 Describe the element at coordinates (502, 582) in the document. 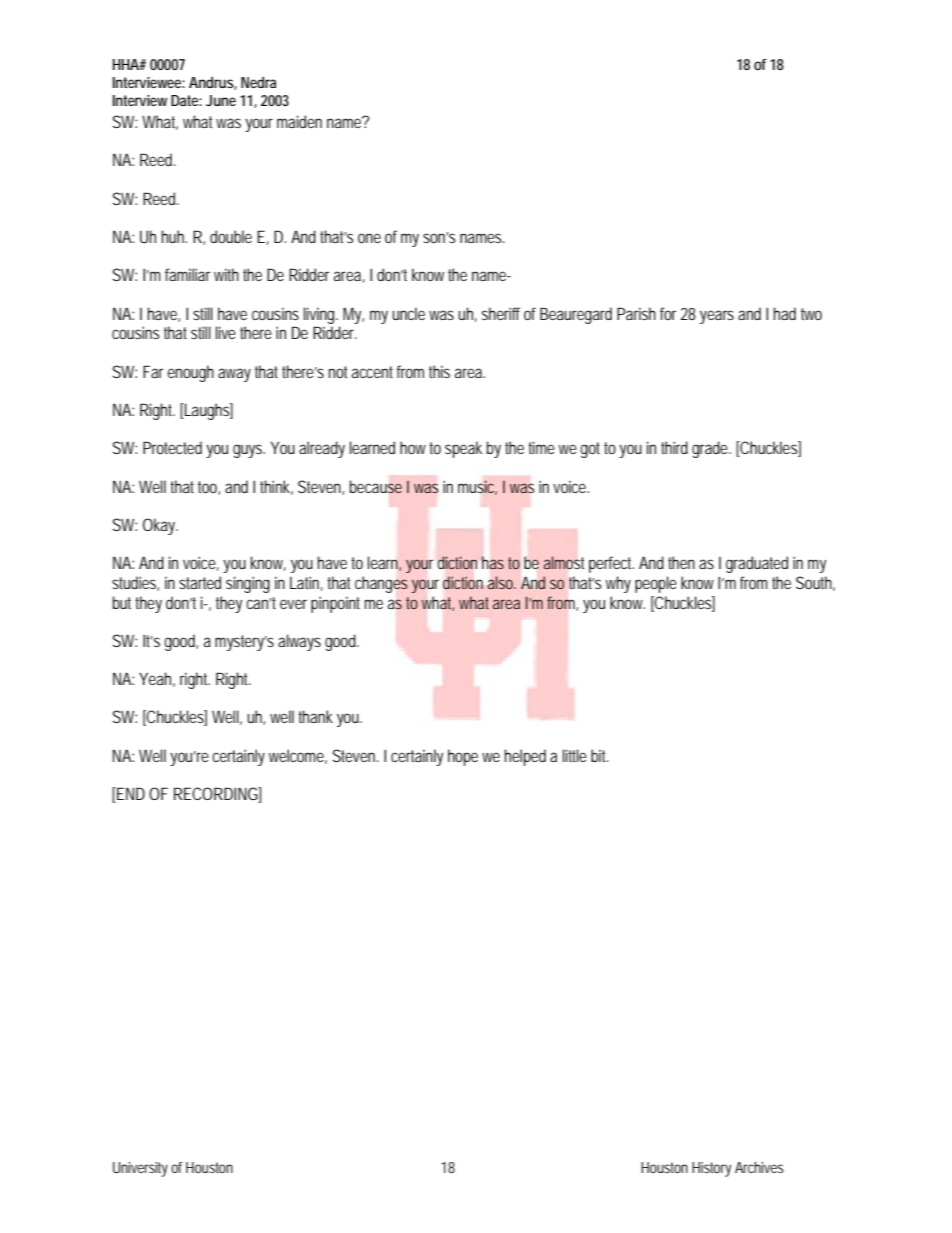

I see `also` at that location.
